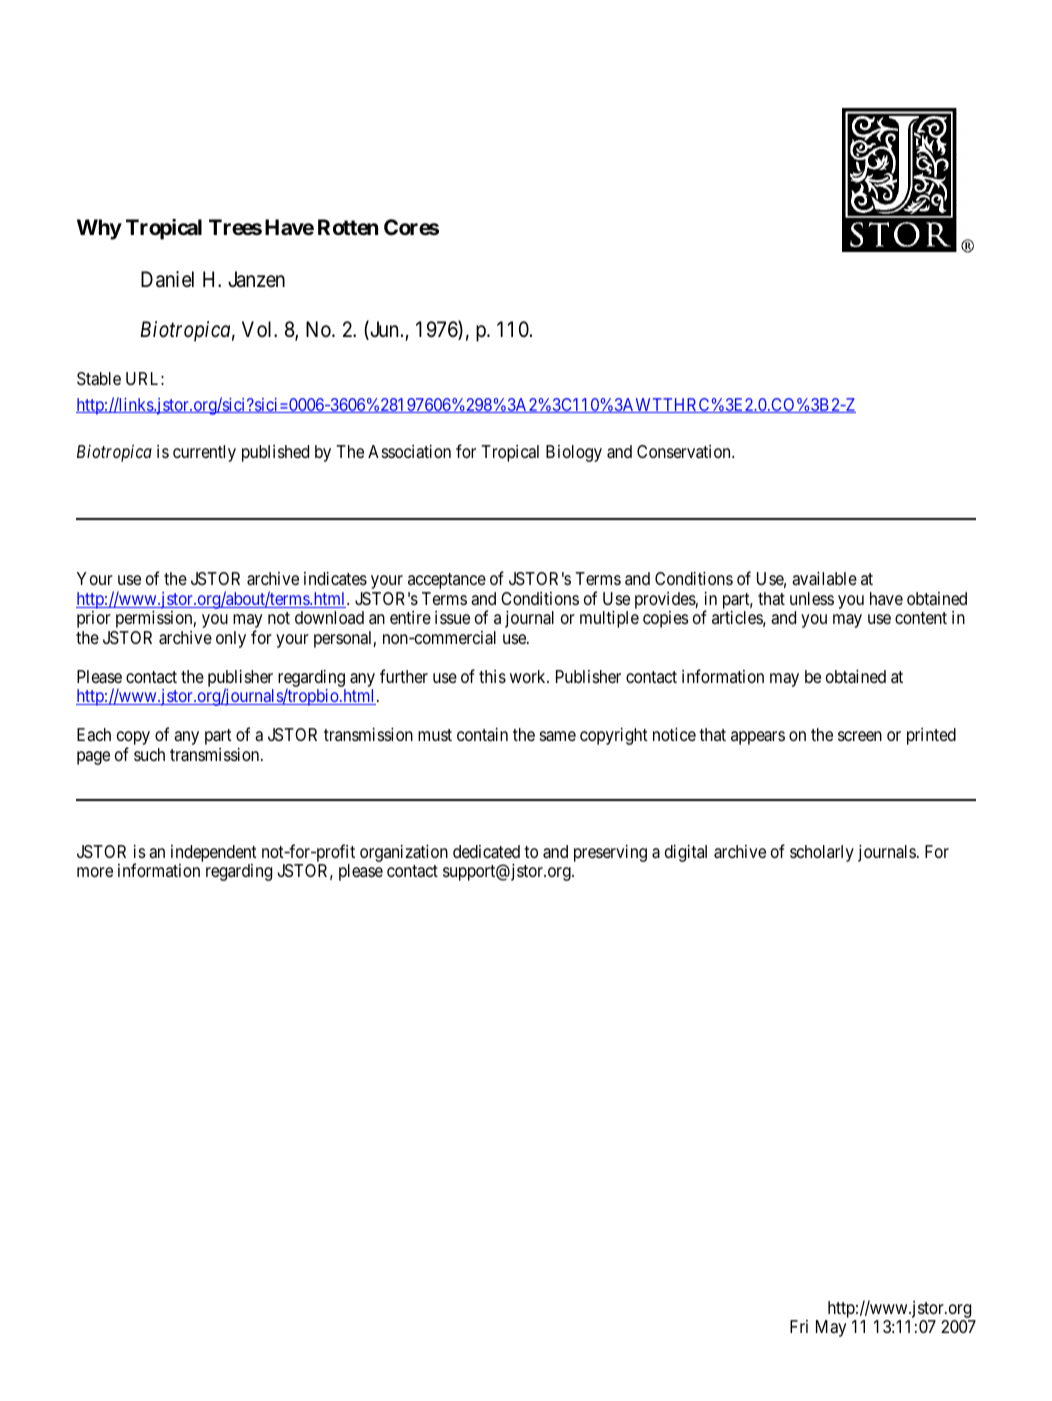  Describe the element at coordinates (149, 754) in the document. I see `such` at that location.
